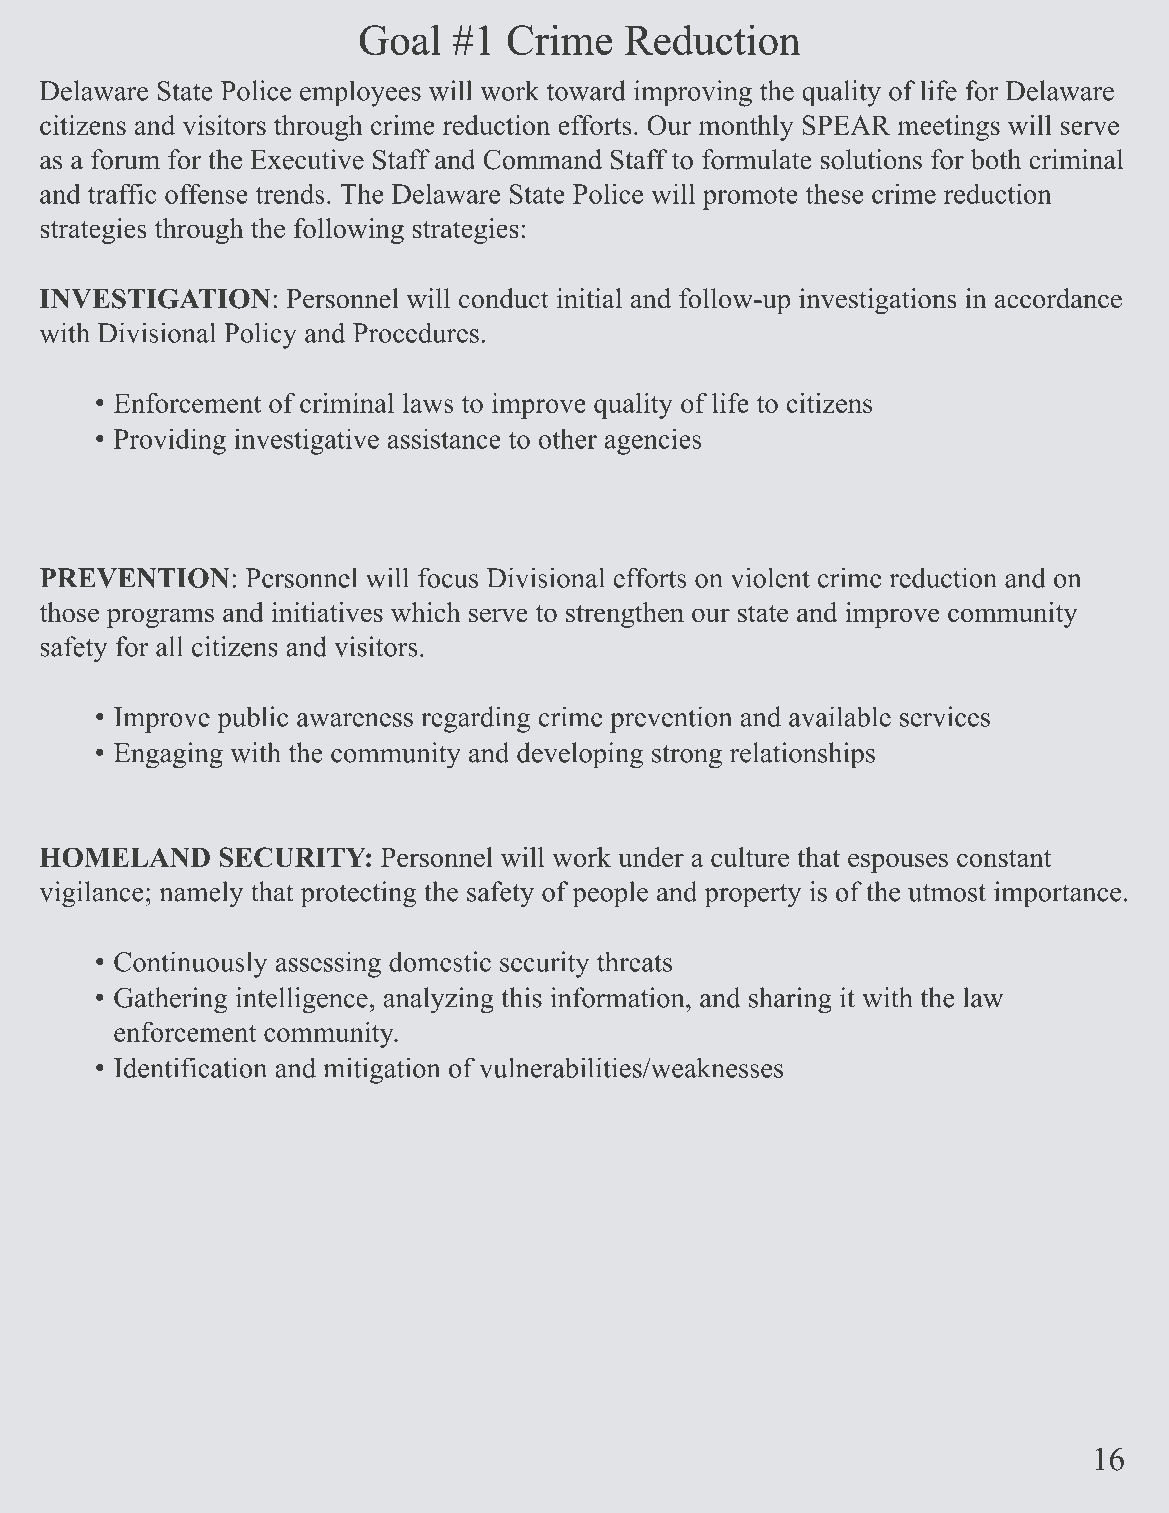  I want to click on this, so click(522, 997).
